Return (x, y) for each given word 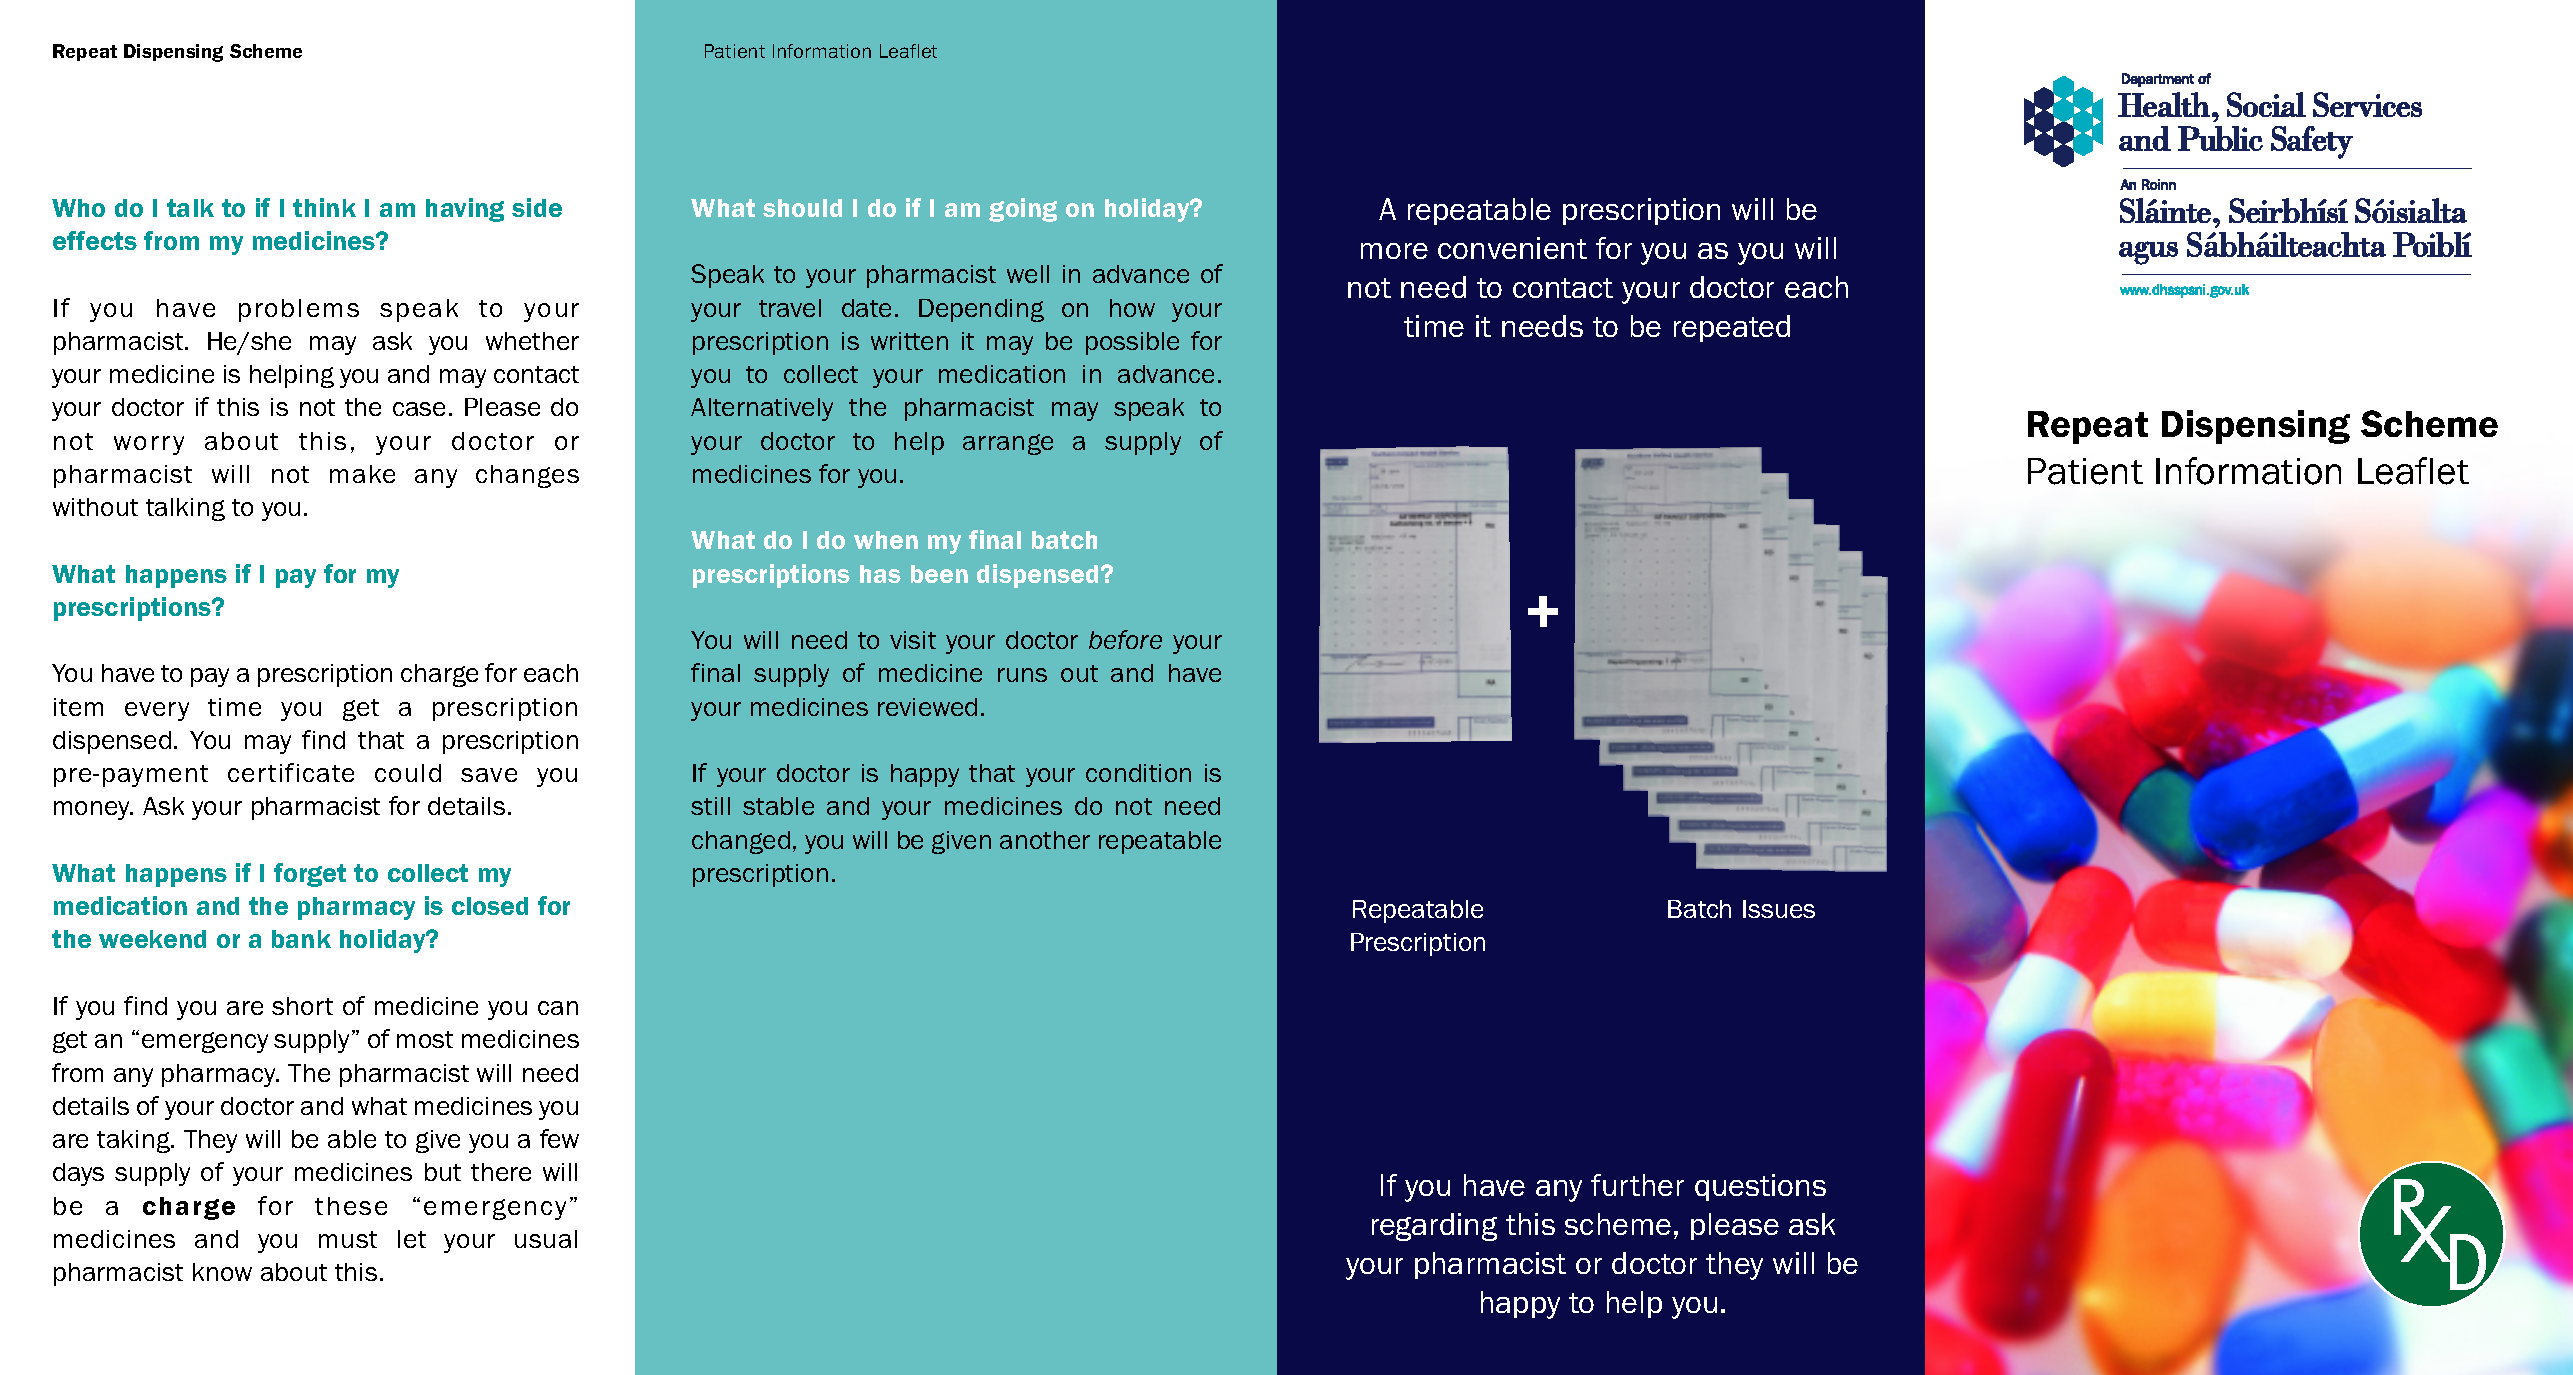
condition (1138, 773)
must (348, 1239)
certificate (291, 772)
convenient (1512, 248)
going (1023, 210)
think (324, 207)
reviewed (927, 707)
